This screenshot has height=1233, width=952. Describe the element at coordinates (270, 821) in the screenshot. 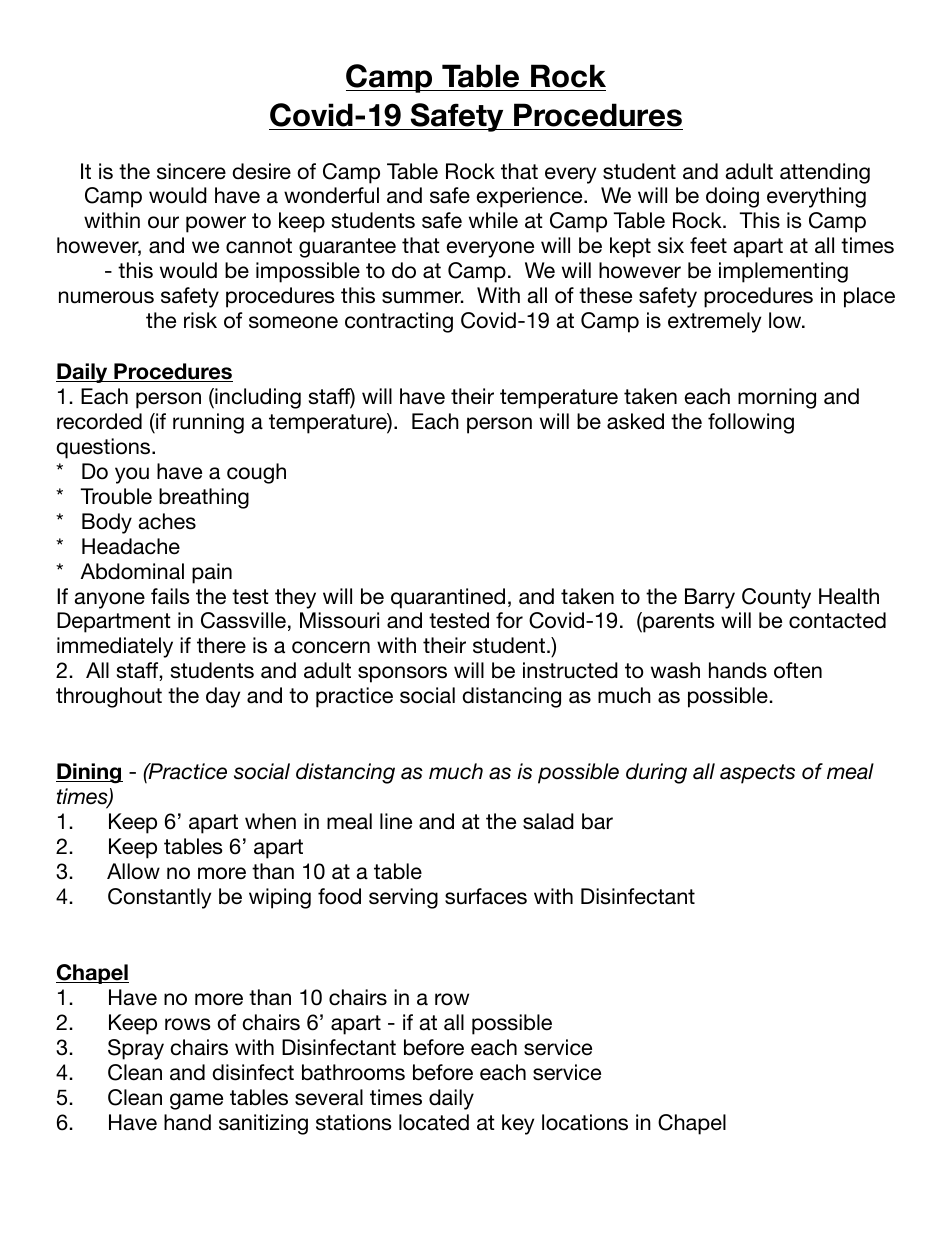

I see `when` at that location.
